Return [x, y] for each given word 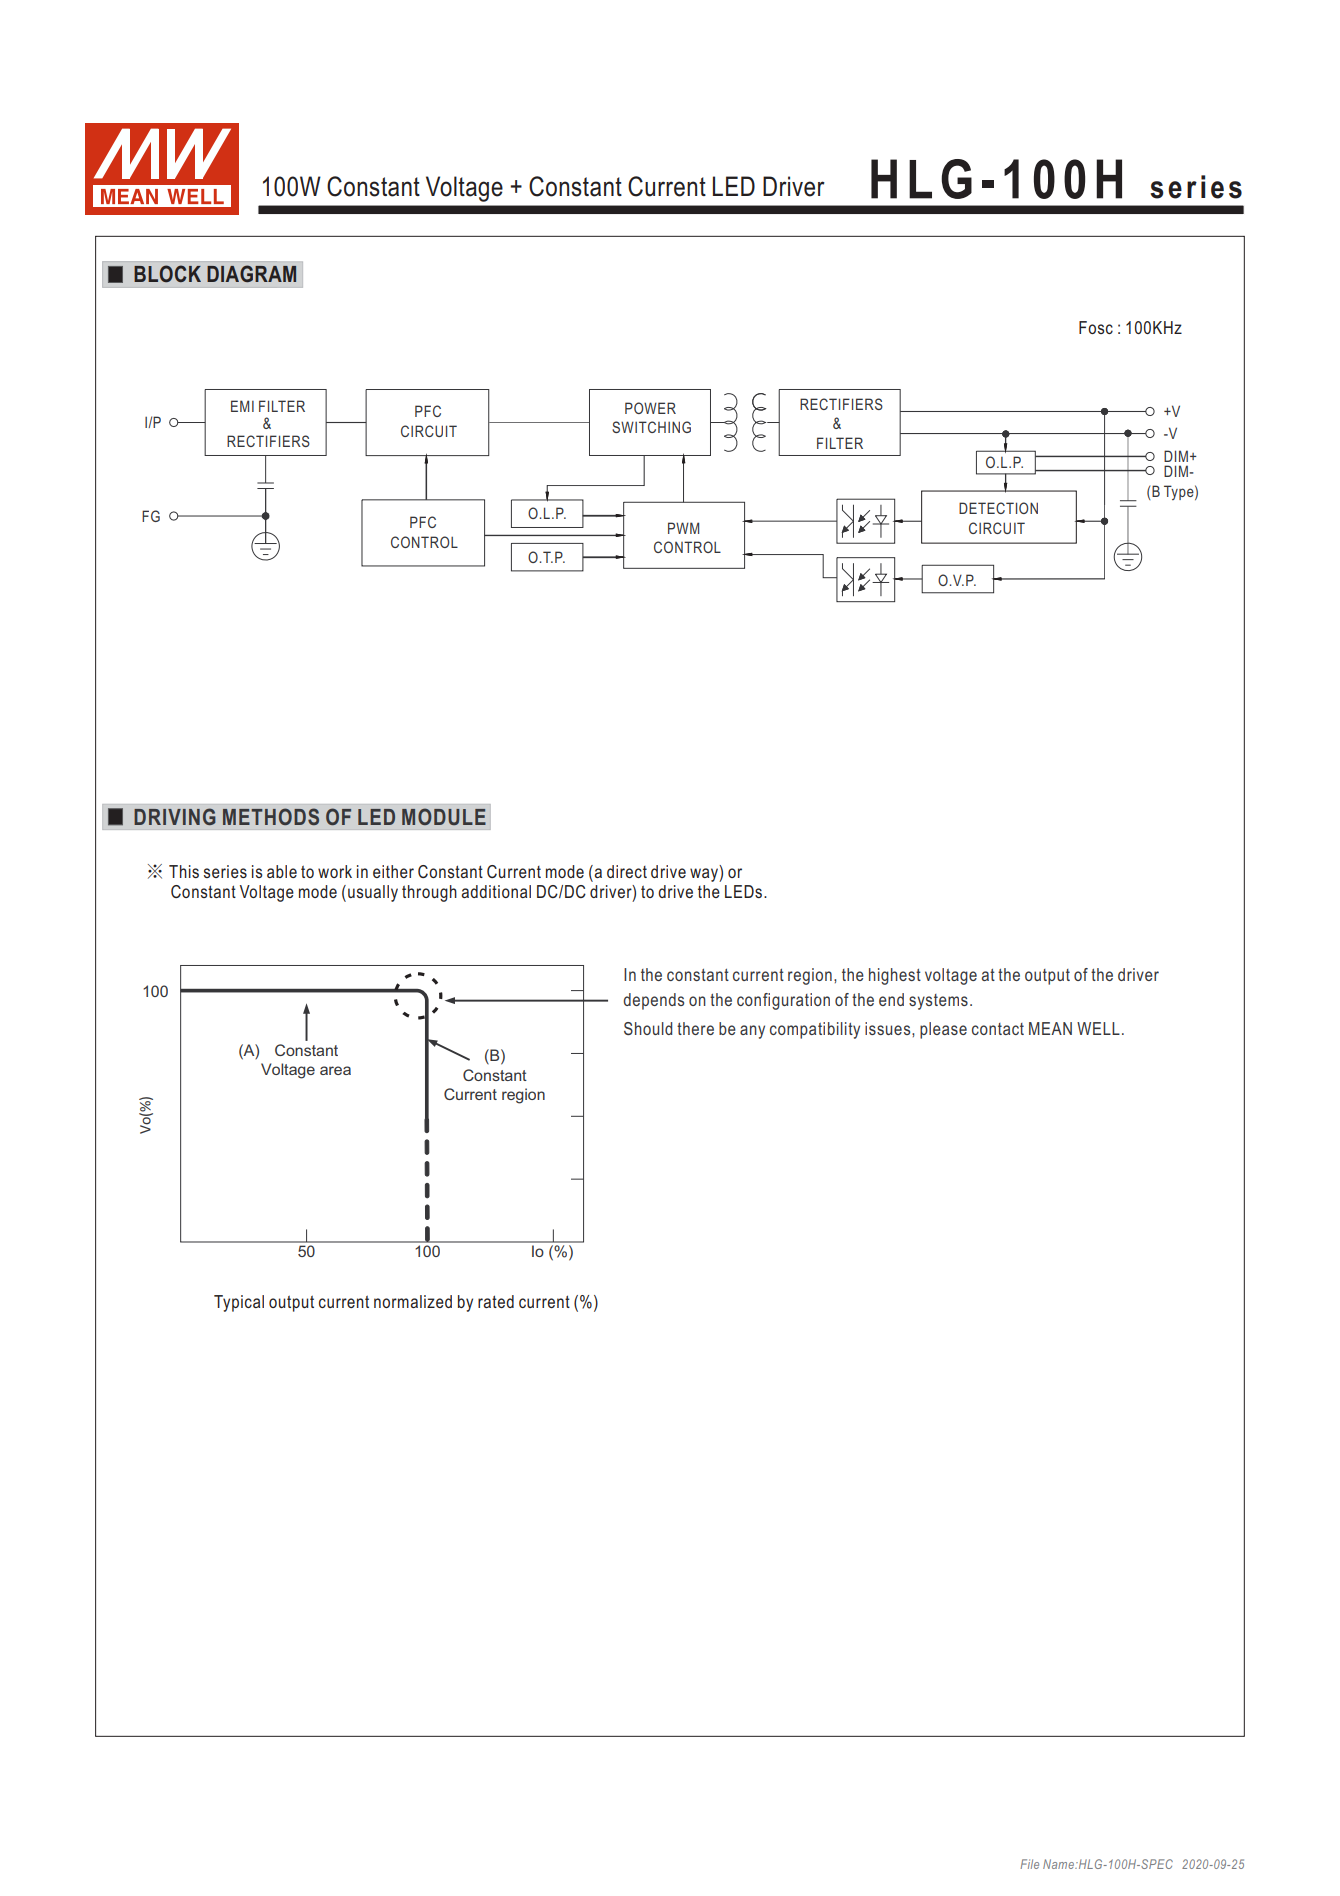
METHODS [271, 816]
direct [627, 871]
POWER [650, 408]
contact [998, 1029]
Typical [239, 1303]
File [1029, 1864]
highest [895, 976]
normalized [413, 1301]
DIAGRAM [251, 273]
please [943, 1030]
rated [496, 1301]
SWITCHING [651, 427]
